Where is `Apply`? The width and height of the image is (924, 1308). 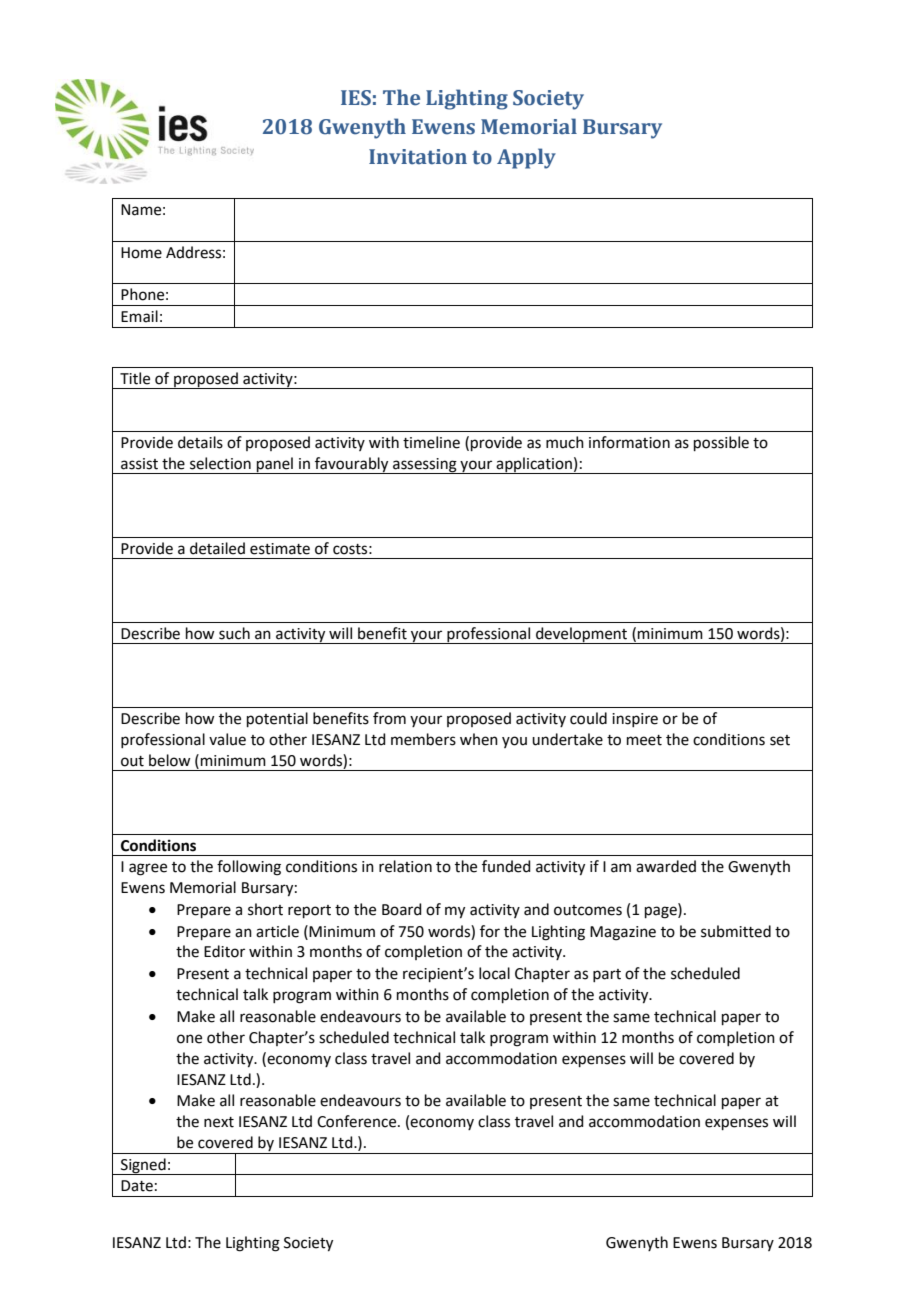
Apply is located at coordinates (526, 158).
